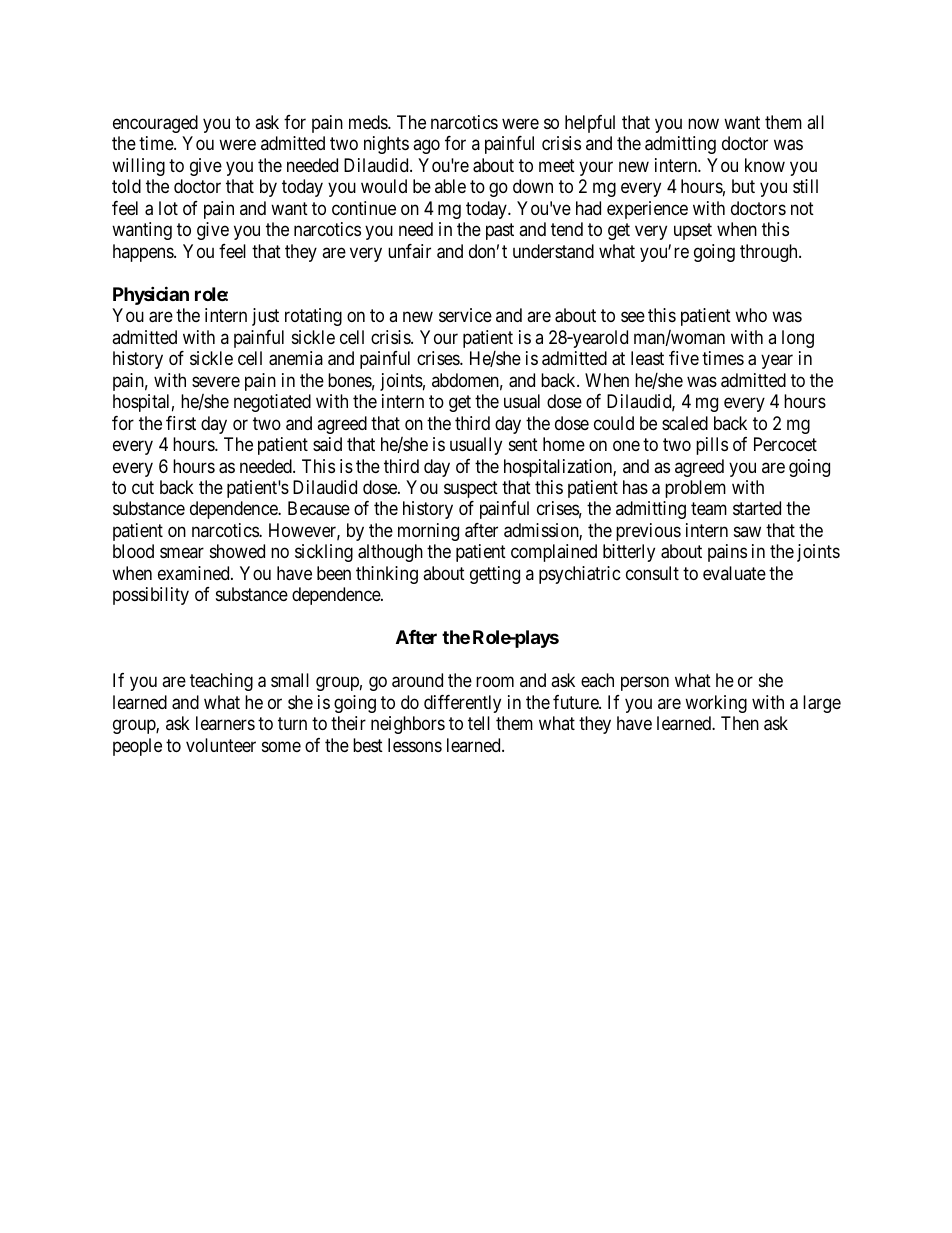 This screenshot has height=1233, width=952. I want to click on saw, so click(747, 531).
